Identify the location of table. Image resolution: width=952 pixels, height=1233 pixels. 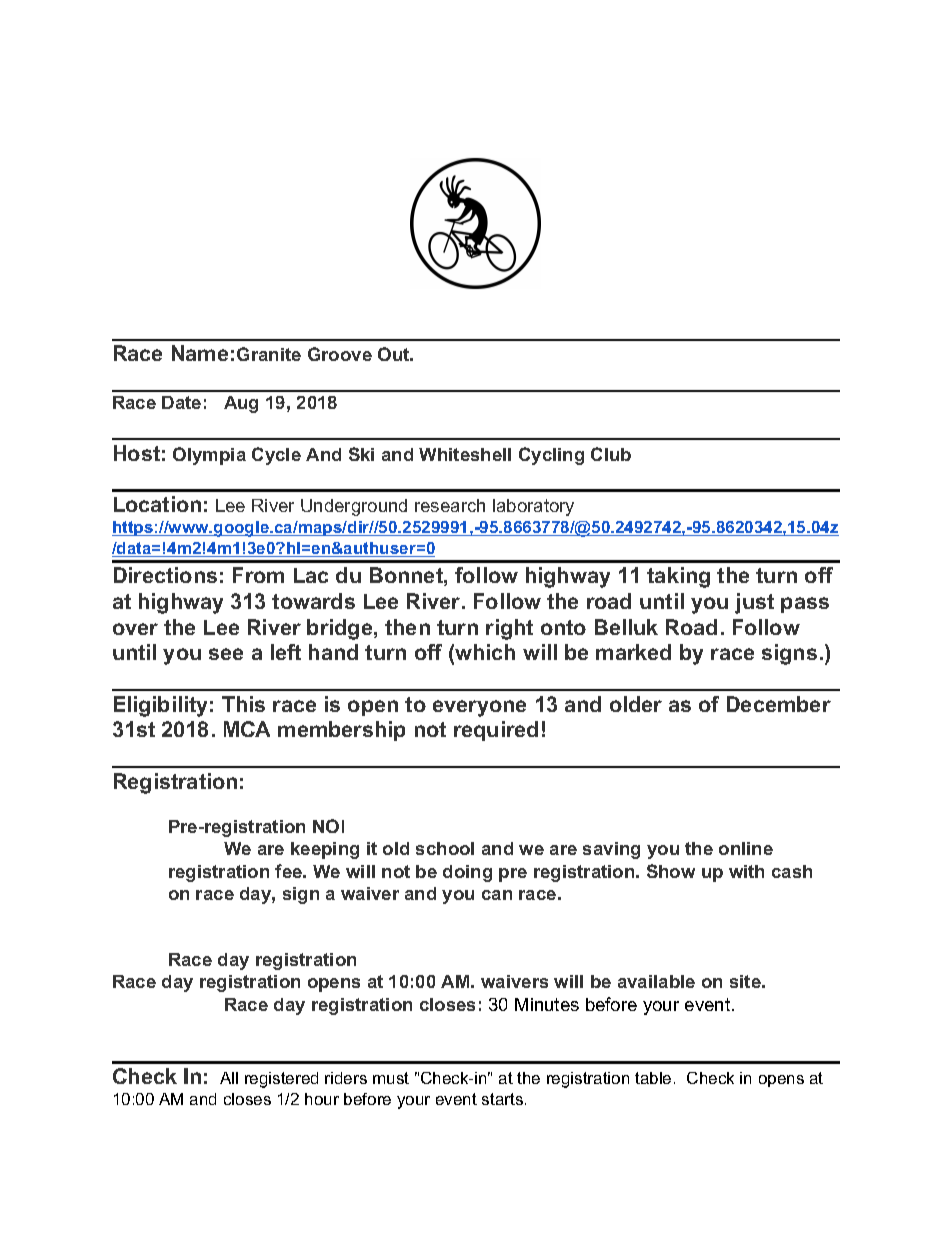
(653, 1078).
